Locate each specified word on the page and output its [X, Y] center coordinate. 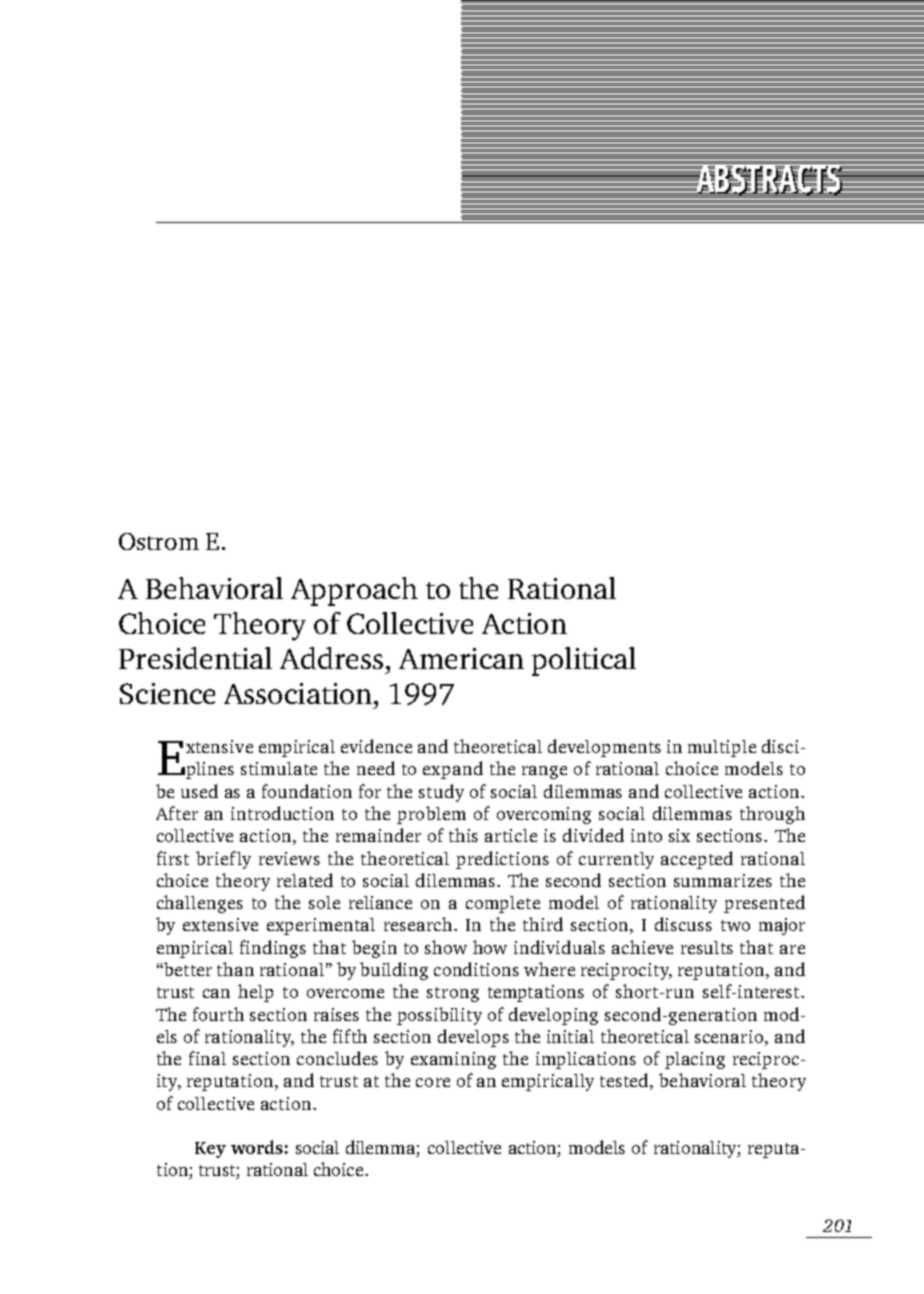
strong [453, 994]
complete [503, 904]
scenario [730, 1036]
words [257, 1147]
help [255, 993]
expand [453, 770]
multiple [722, 748]
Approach [354, 591]
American [461, 658]
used [199, 791]
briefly [223, 860]
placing [695, 1060]
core [433, 1082]
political [584, 661]
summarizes [723, 880]
